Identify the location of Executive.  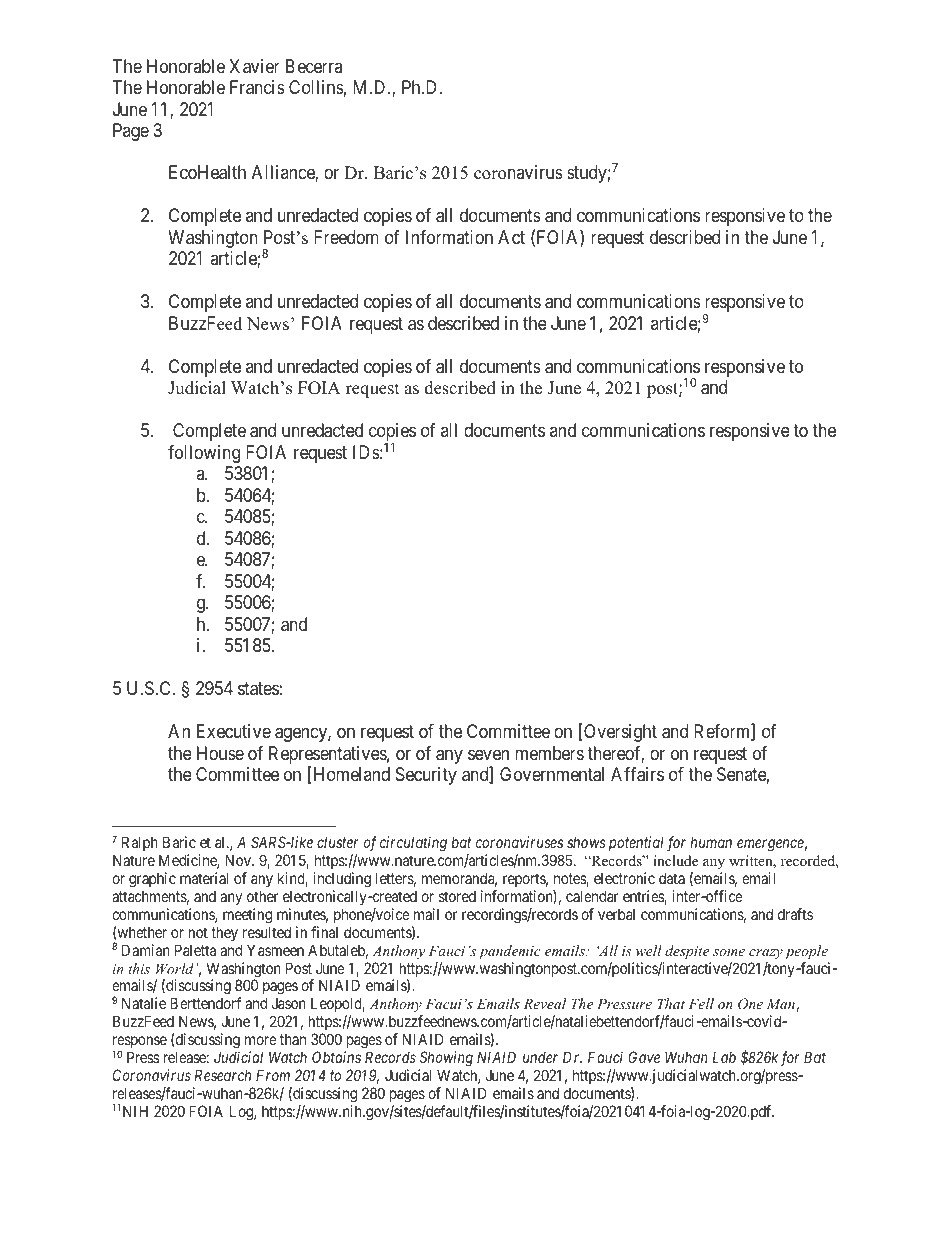
(234, 731).
